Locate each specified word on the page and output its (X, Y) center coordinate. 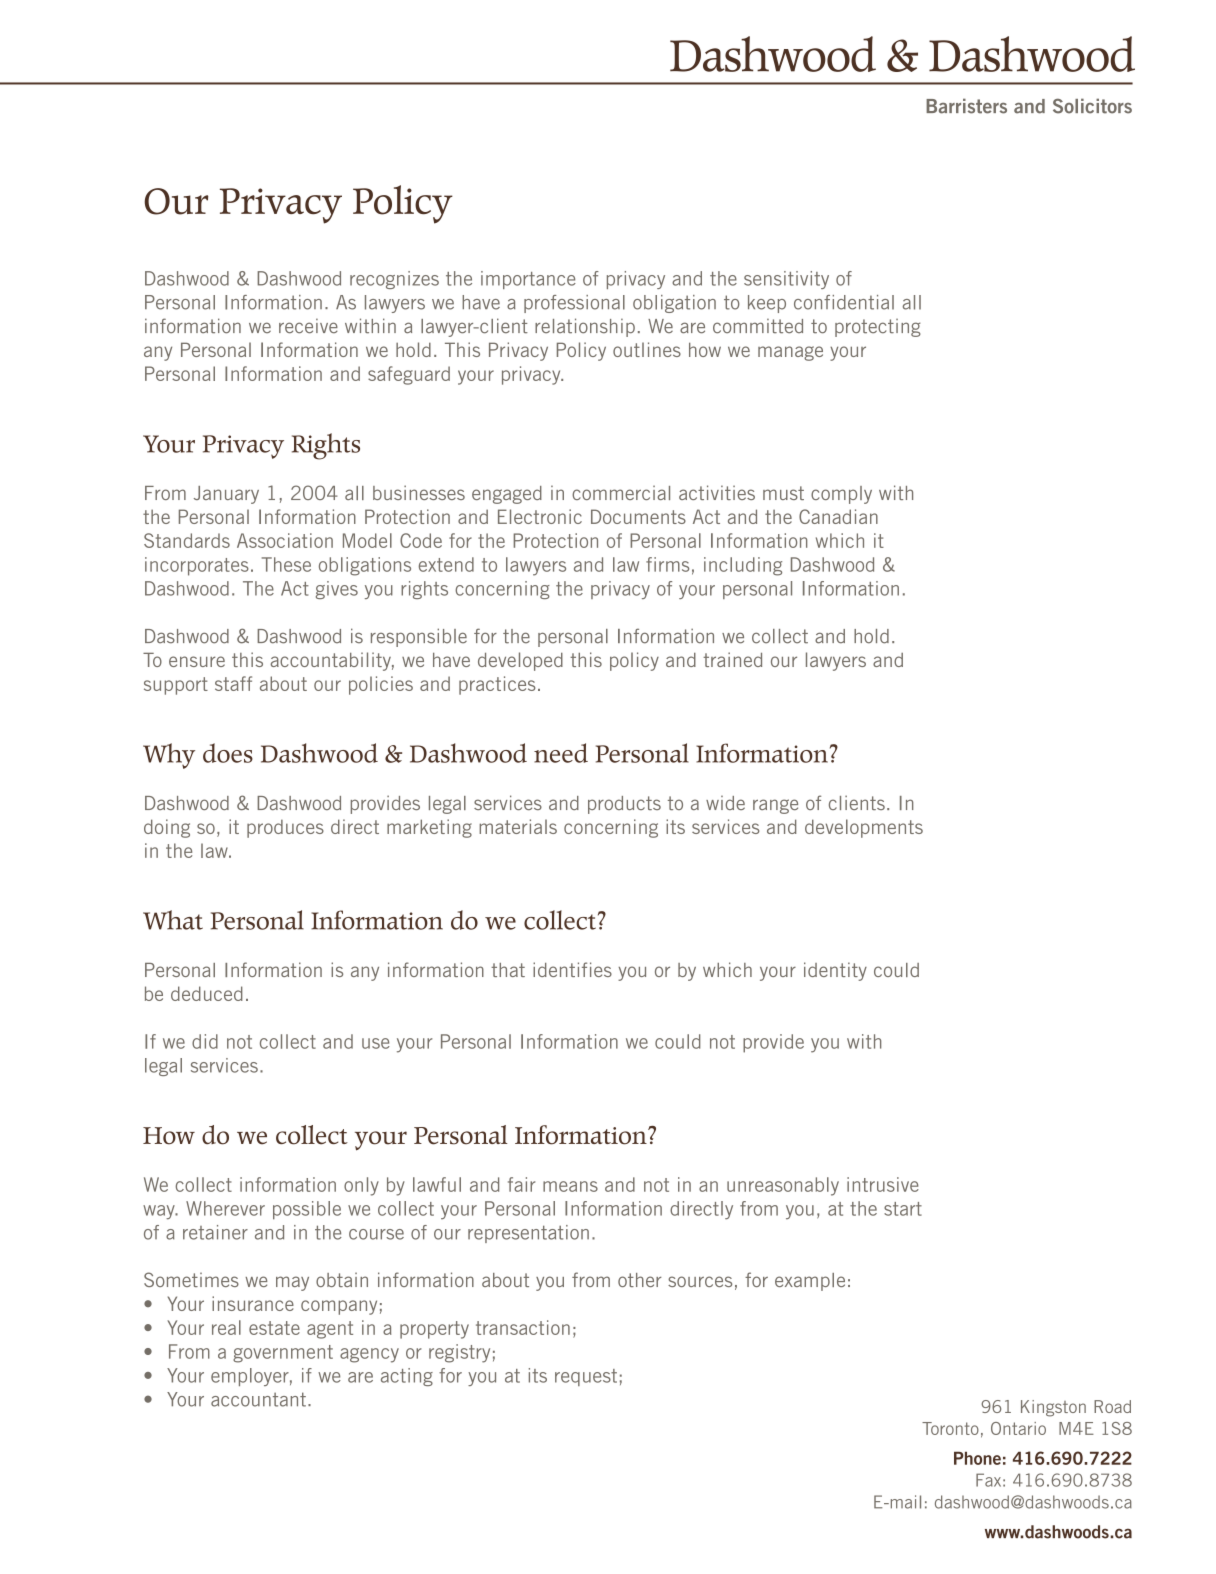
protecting (878, 328)
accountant (258, 1399)
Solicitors (1092, 106)
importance (528, 280)
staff (233, 683)
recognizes (394, 280)
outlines (647, 349)
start (903, 1209)
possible (307, 1210)
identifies (572, 969)
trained (732, 659)
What (173, 920)
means (570, 1186)
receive (308, 326)
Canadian (838, 516)
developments (864, 828)
